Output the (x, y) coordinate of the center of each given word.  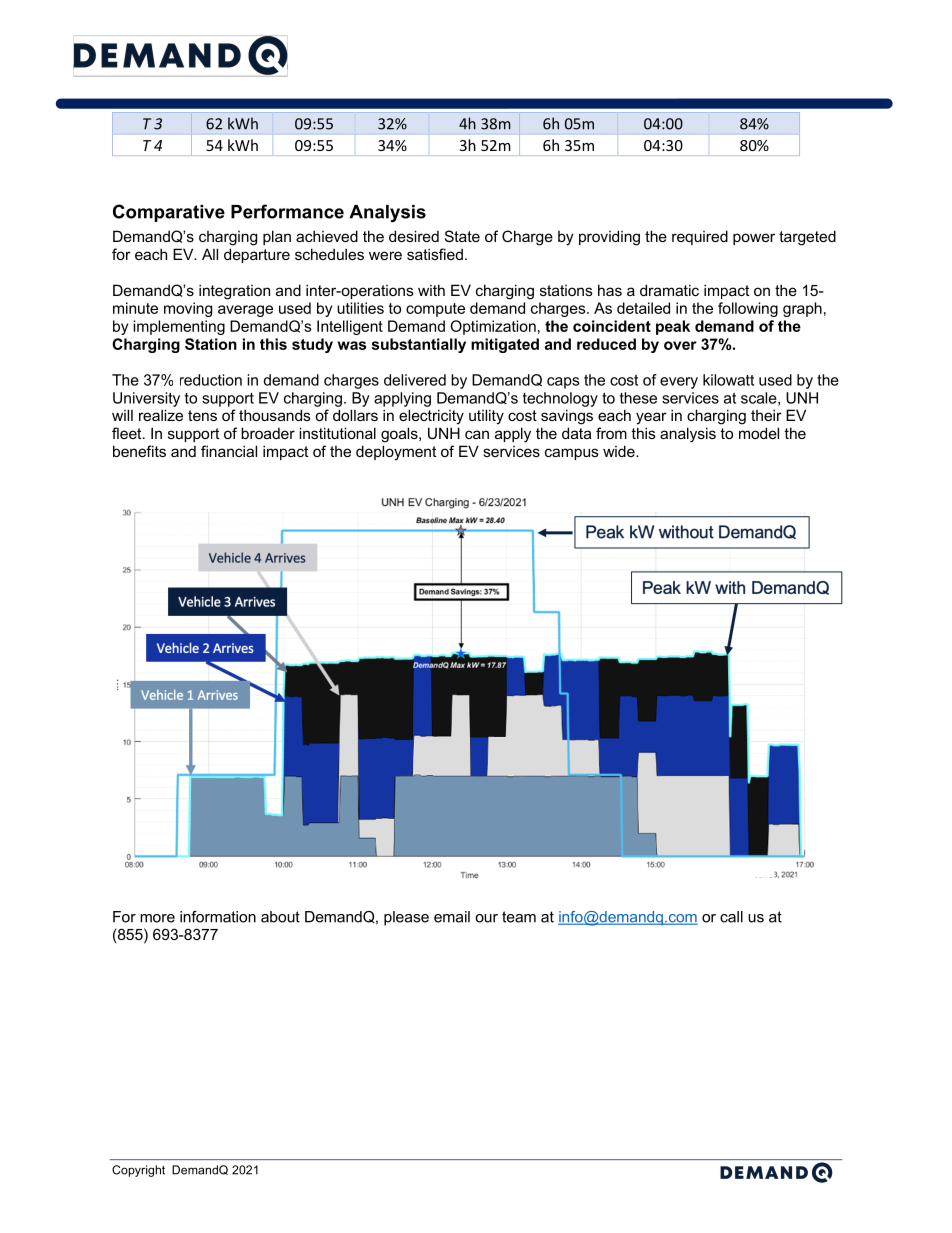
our (486, 918)
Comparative (169, 213)
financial (229, 451)
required (700, 237)
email (452, 917)
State (462, 236)
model (759, 433)
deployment (396, 453)
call (731, 917)
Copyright (138, 1171)
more (157, 918)
